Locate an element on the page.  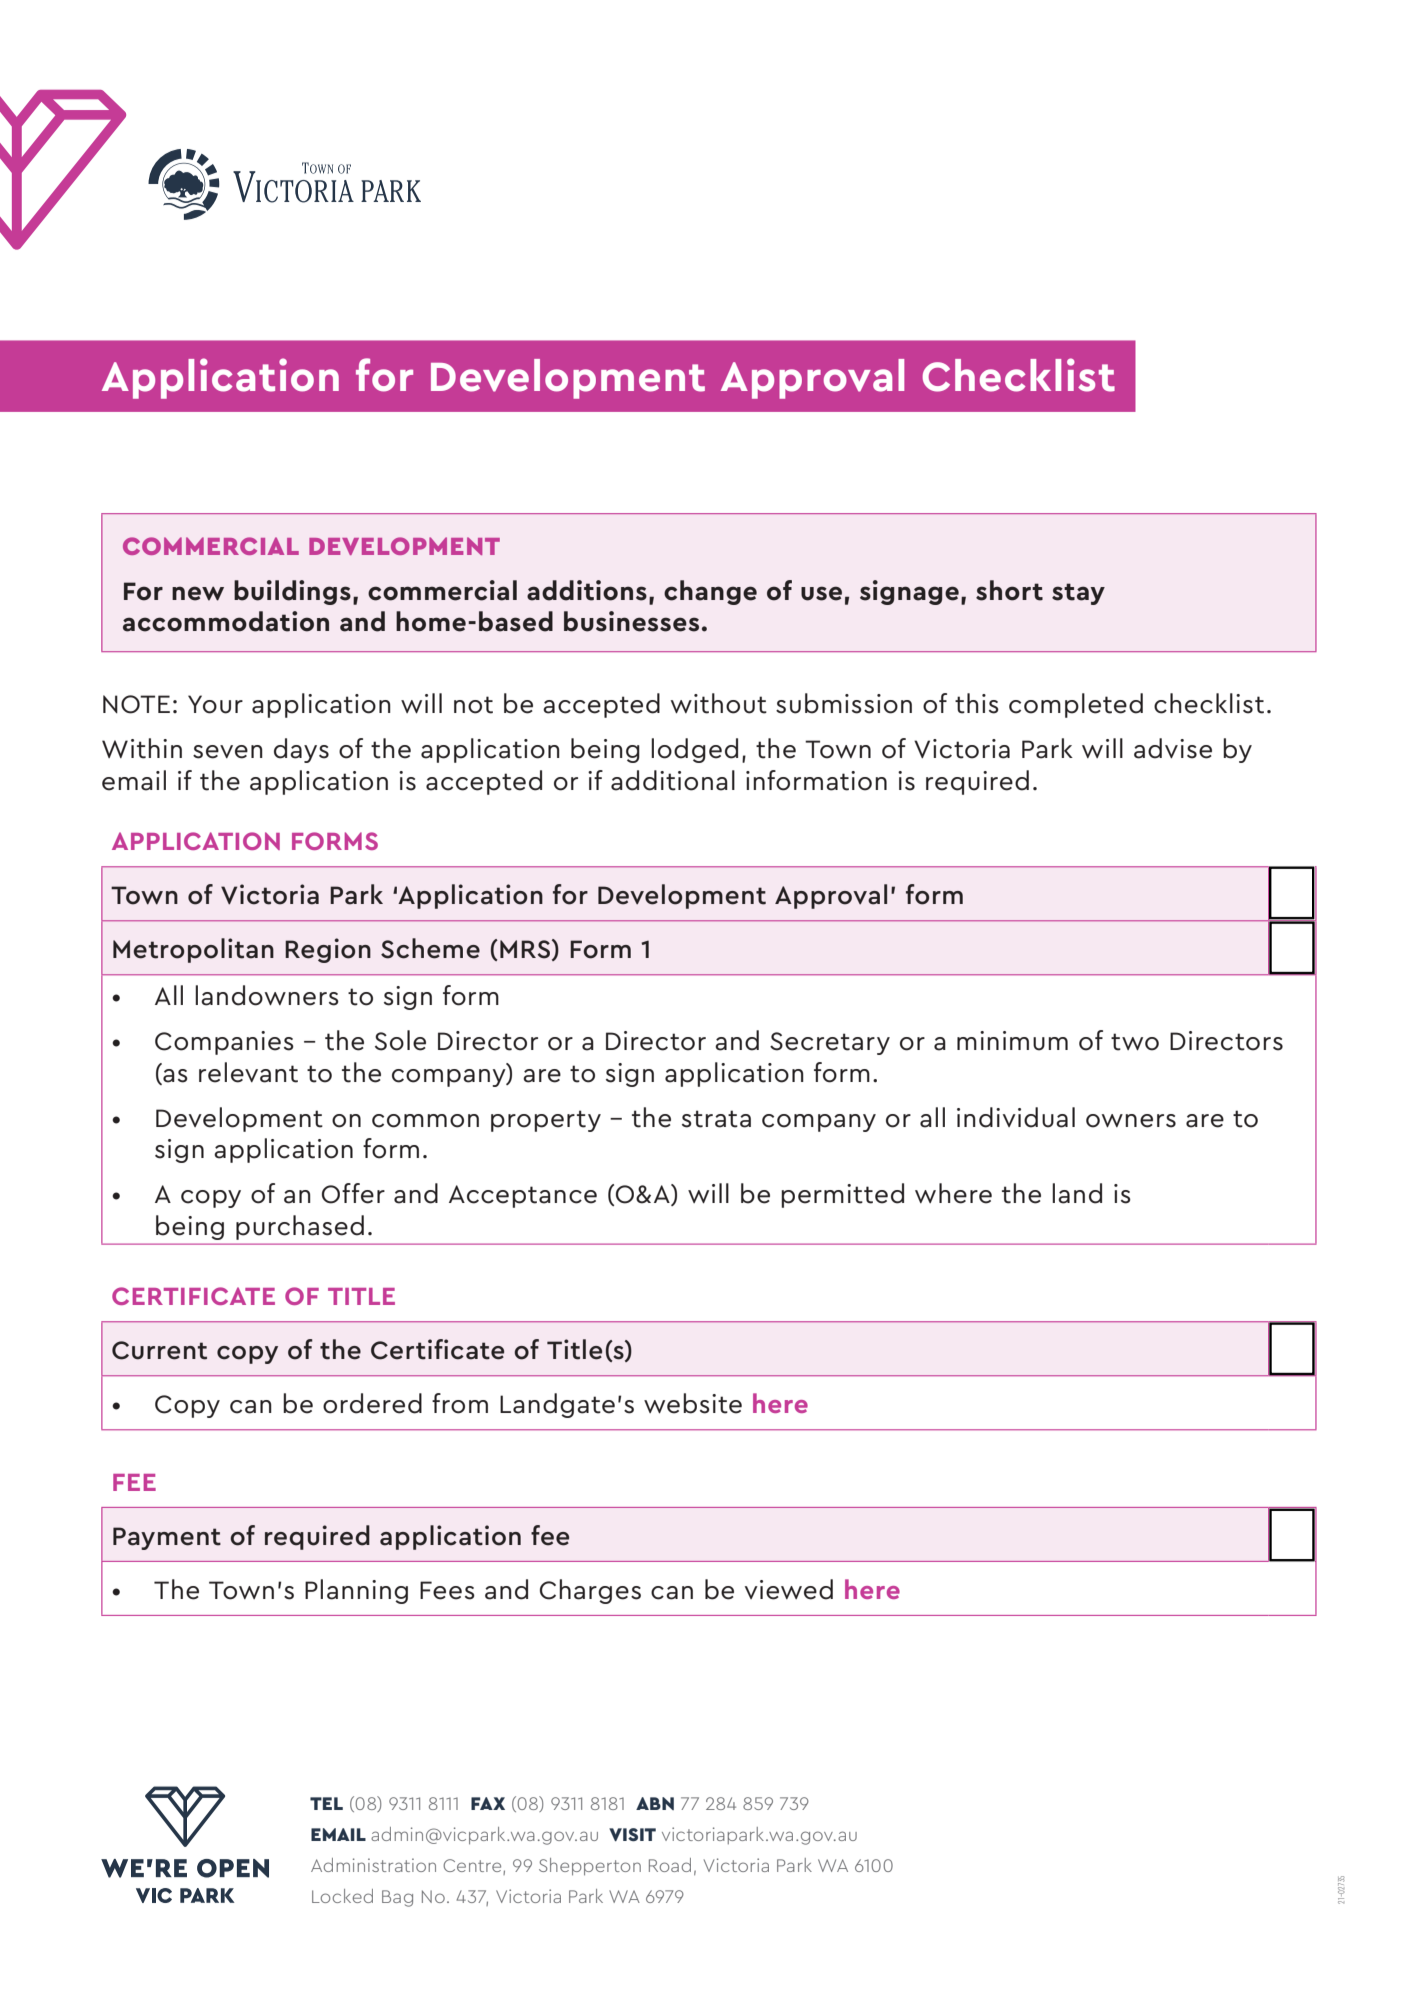
businesses is located at coordinates (631, 621).
